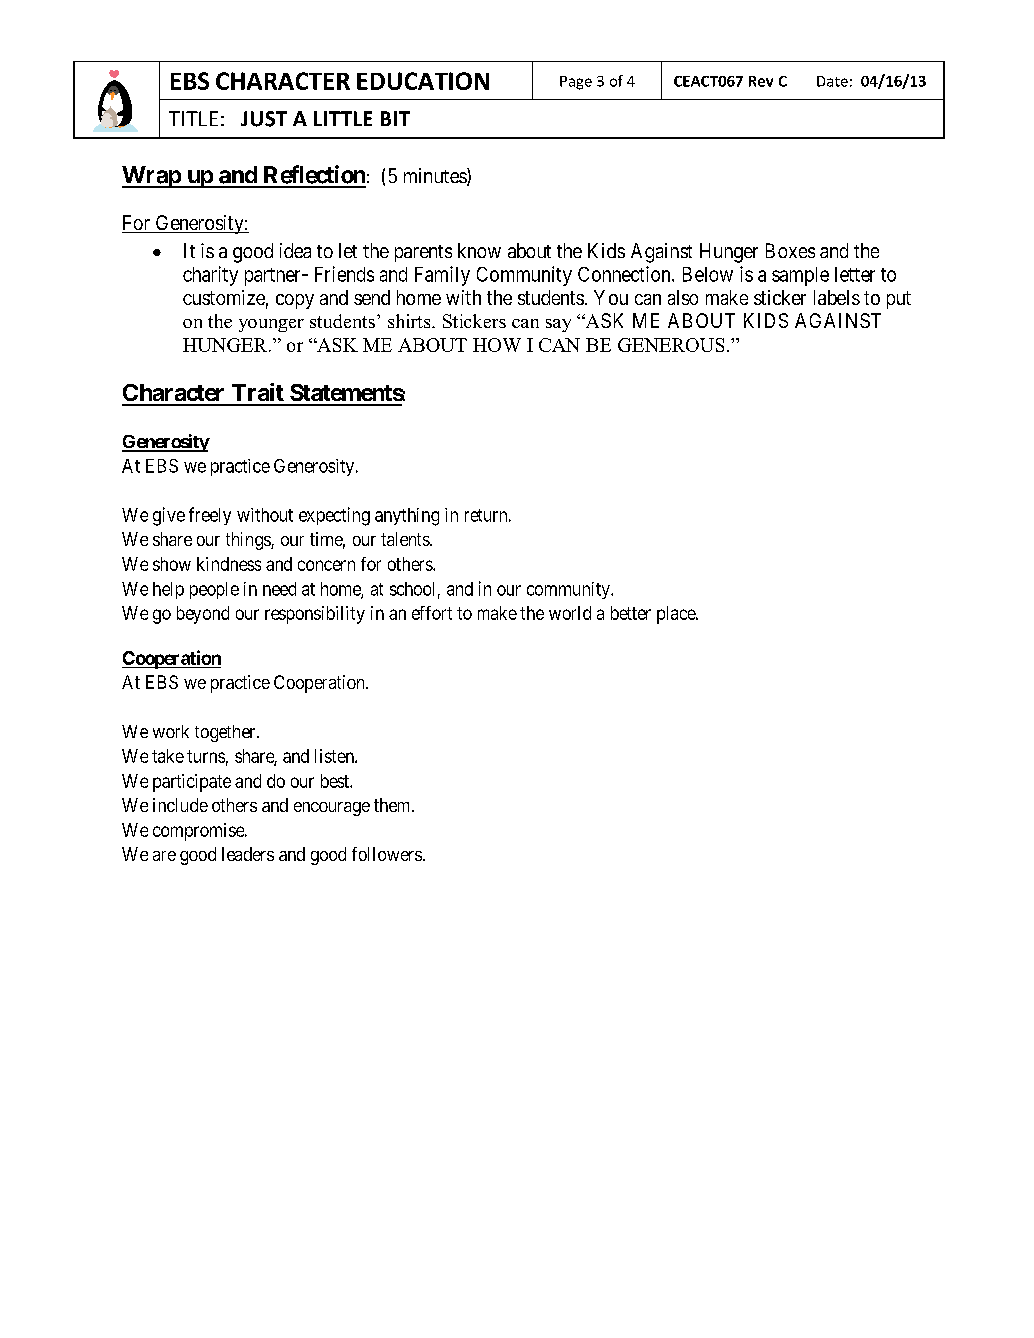  I want to click on Date, so click(832, 81).
